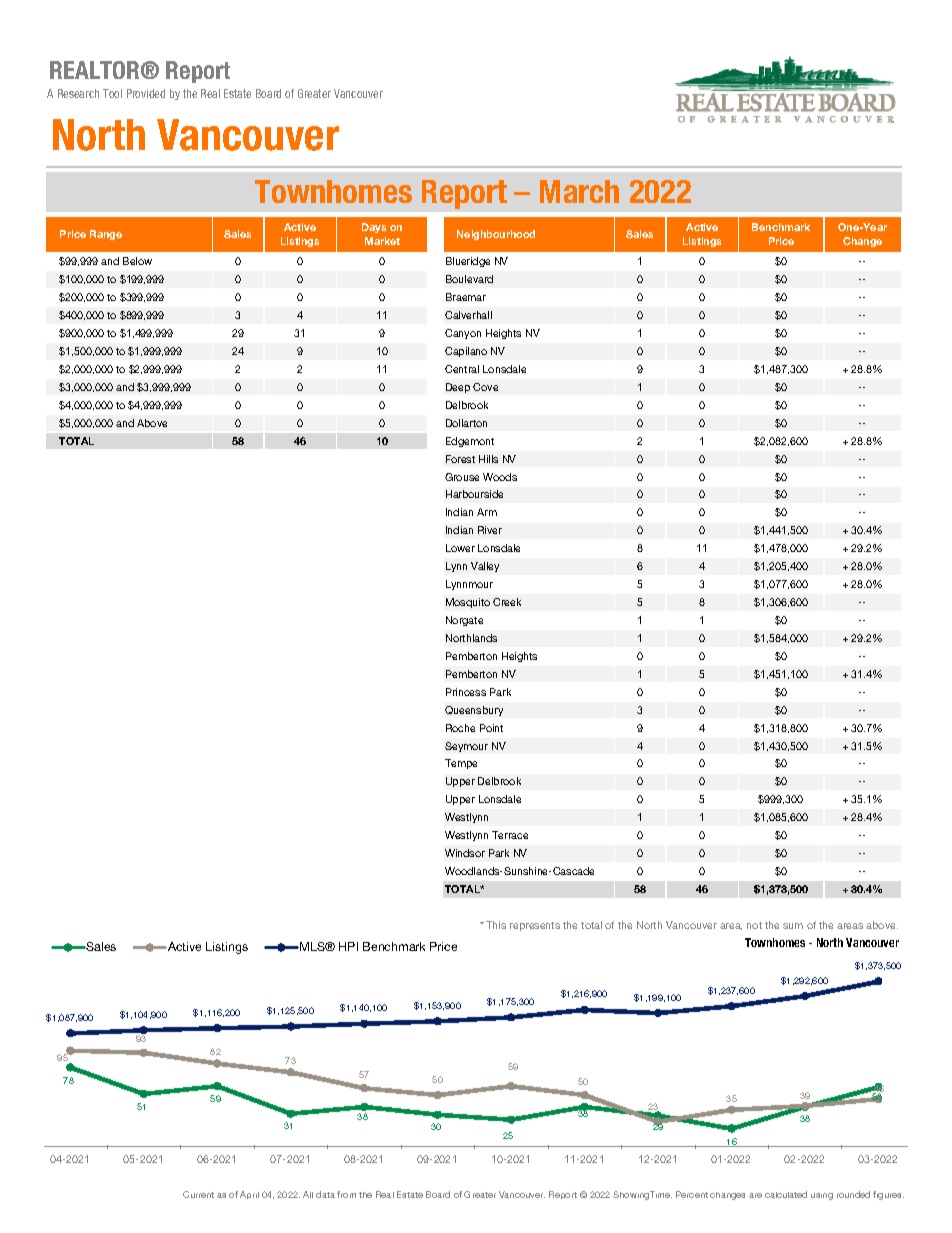 The width and height of the screenshot is (952, 1233). What do you see at coordinates (485, 387) in the screenshot?
I see `Cove` at bounding box center [485, 387].
